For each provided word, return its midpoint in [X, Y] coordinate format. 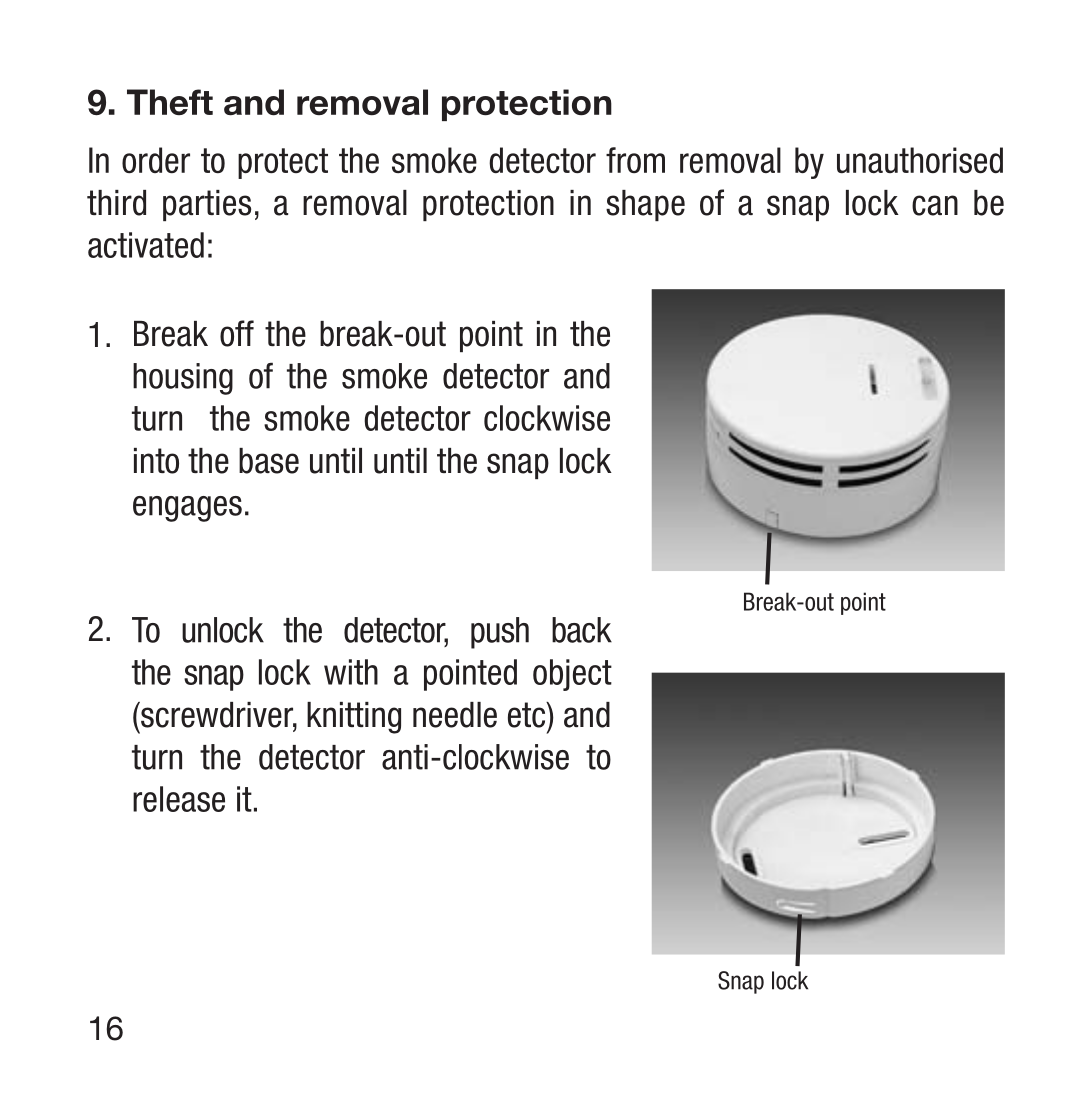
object [572, 675]
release [179, 799]
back [582, 630]
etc [528, 715]
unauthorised [920, 160]
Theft [170, 102]
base [269, 461]
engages [187, 509]
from [635, 160]
